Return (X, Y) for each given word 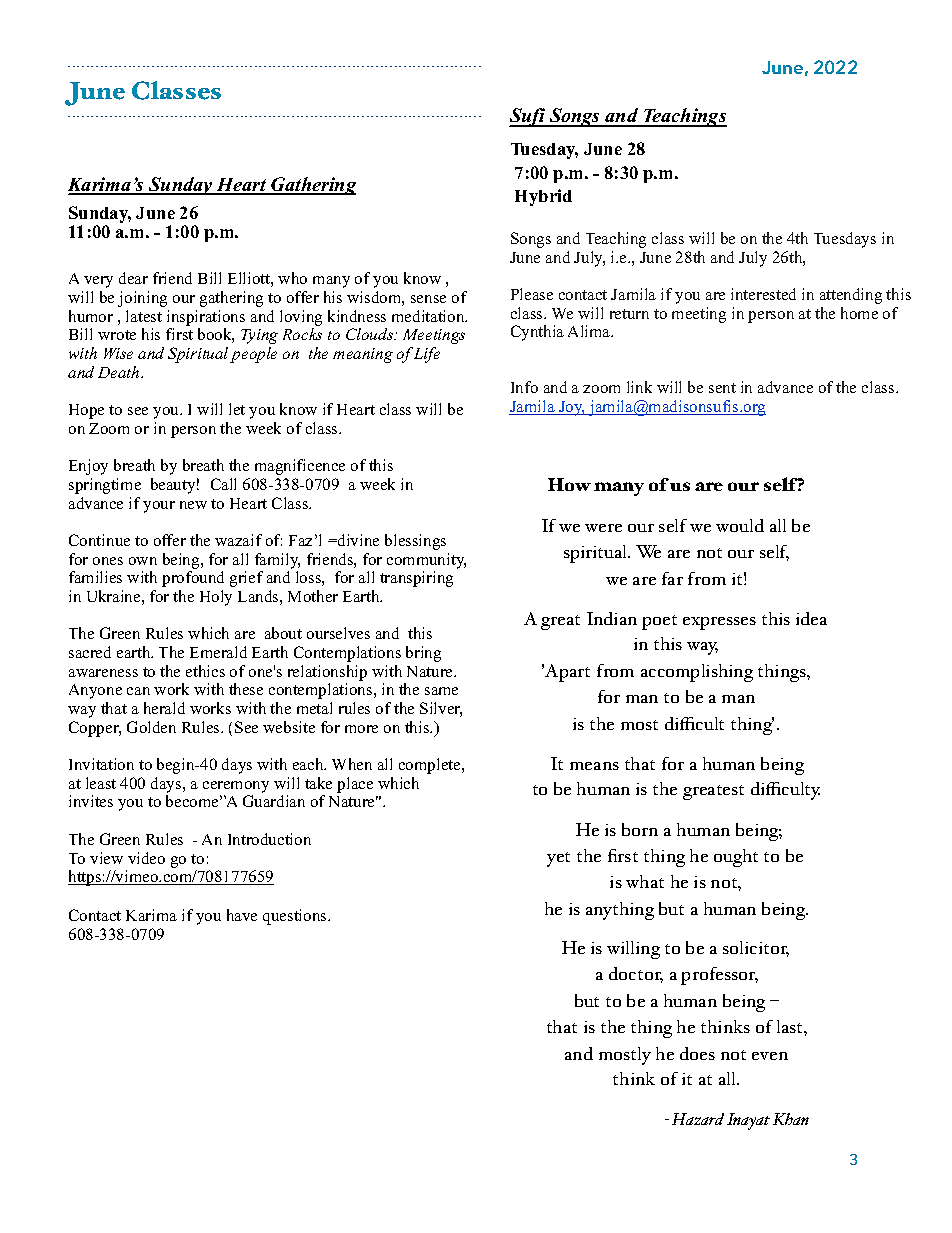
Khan (791, 1119)
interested (763, 294)
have (242, 915)
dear (133, 278)
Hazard (698, 1119)
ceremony (236, 787)
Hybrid (543, 197)
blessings (415, 542)
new (193, 505)
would (740, 525)
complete (431, 766)
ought (736, 858)
